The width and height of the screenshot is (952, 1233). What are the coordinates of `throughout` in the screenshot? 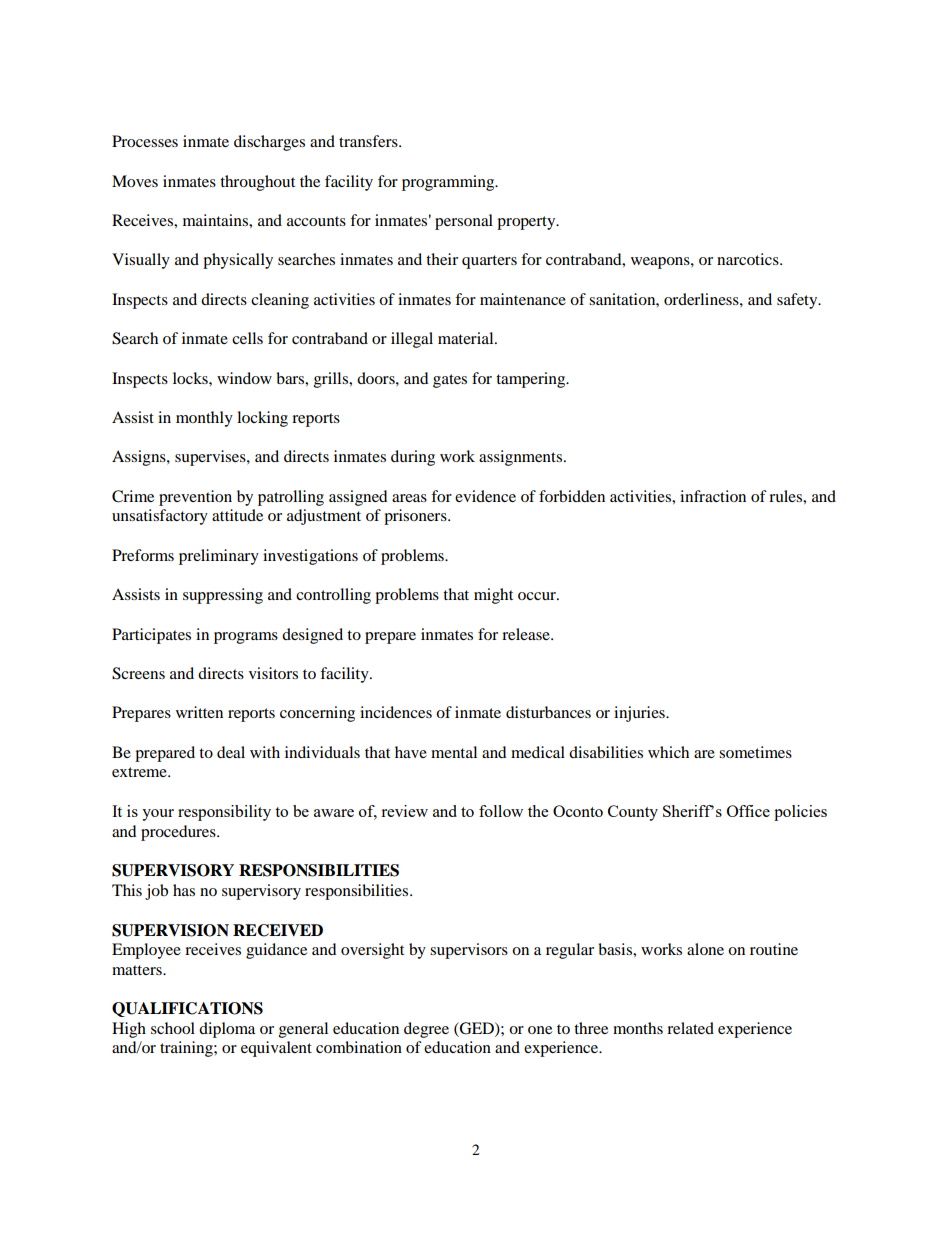 It's located at (257, 183).
